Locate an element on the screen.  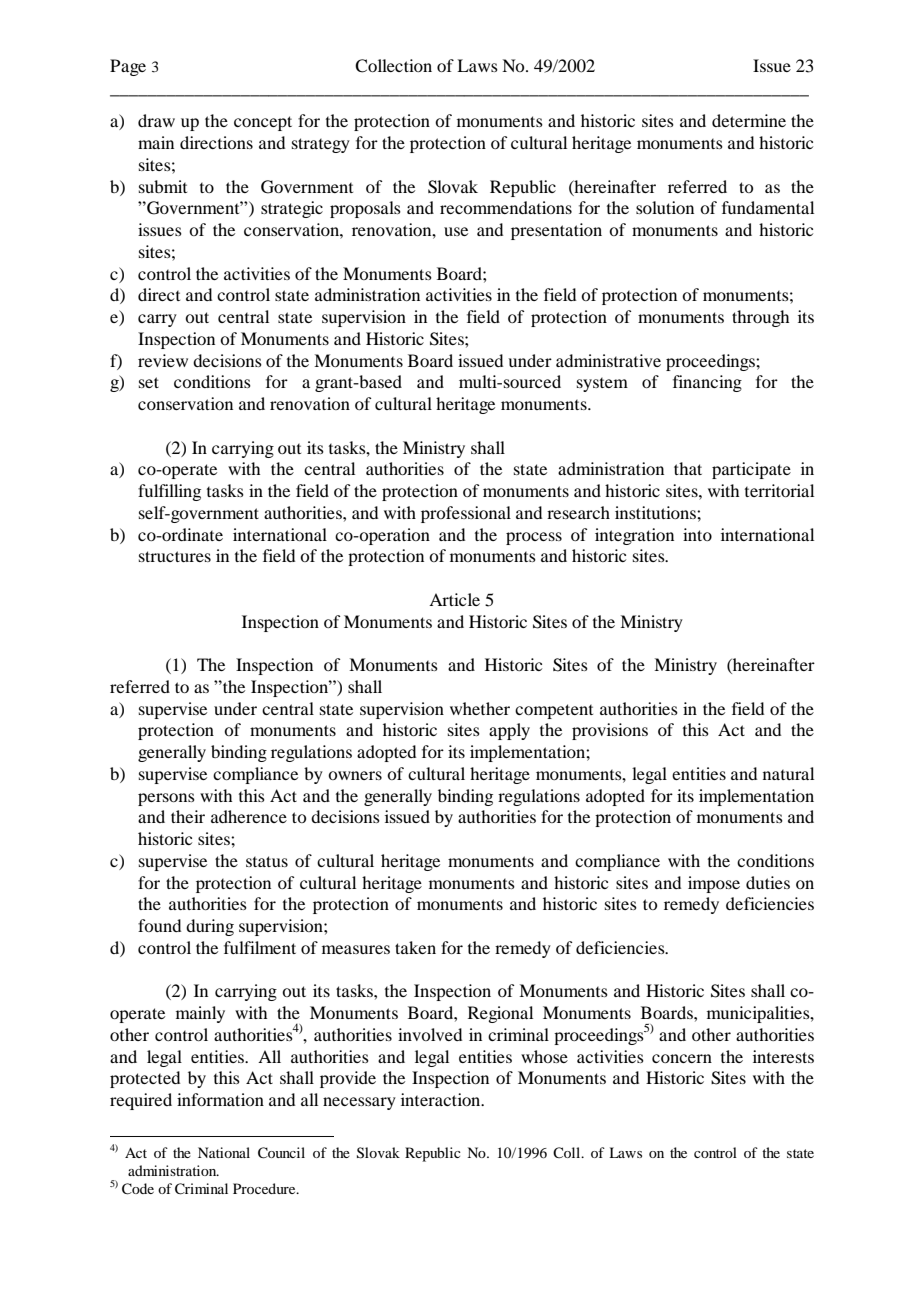
information is located at coordinates (220, 1099).
